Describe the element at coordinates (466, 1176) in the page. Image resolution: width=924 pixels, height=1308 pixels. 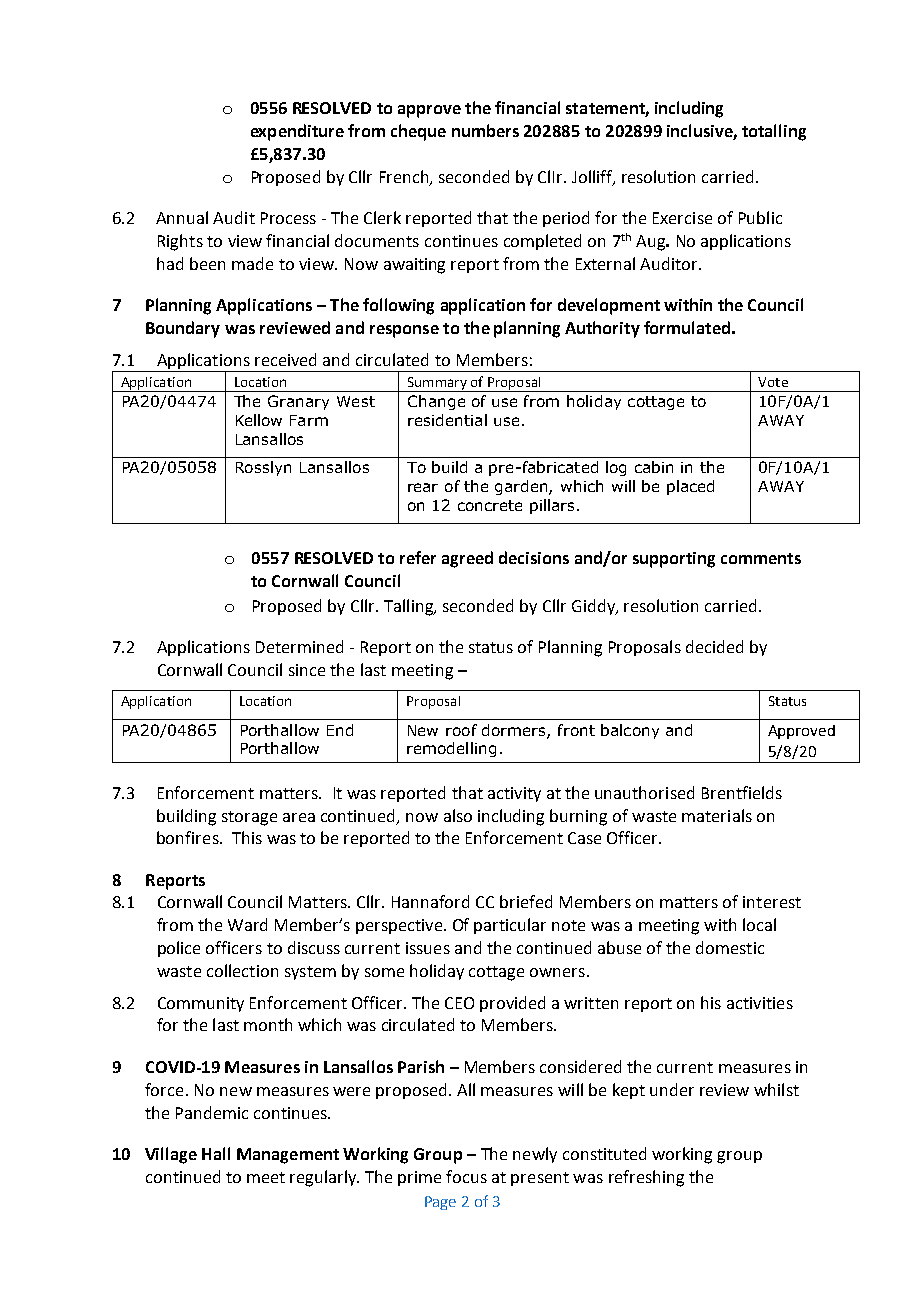
I see `focus` at that location.
